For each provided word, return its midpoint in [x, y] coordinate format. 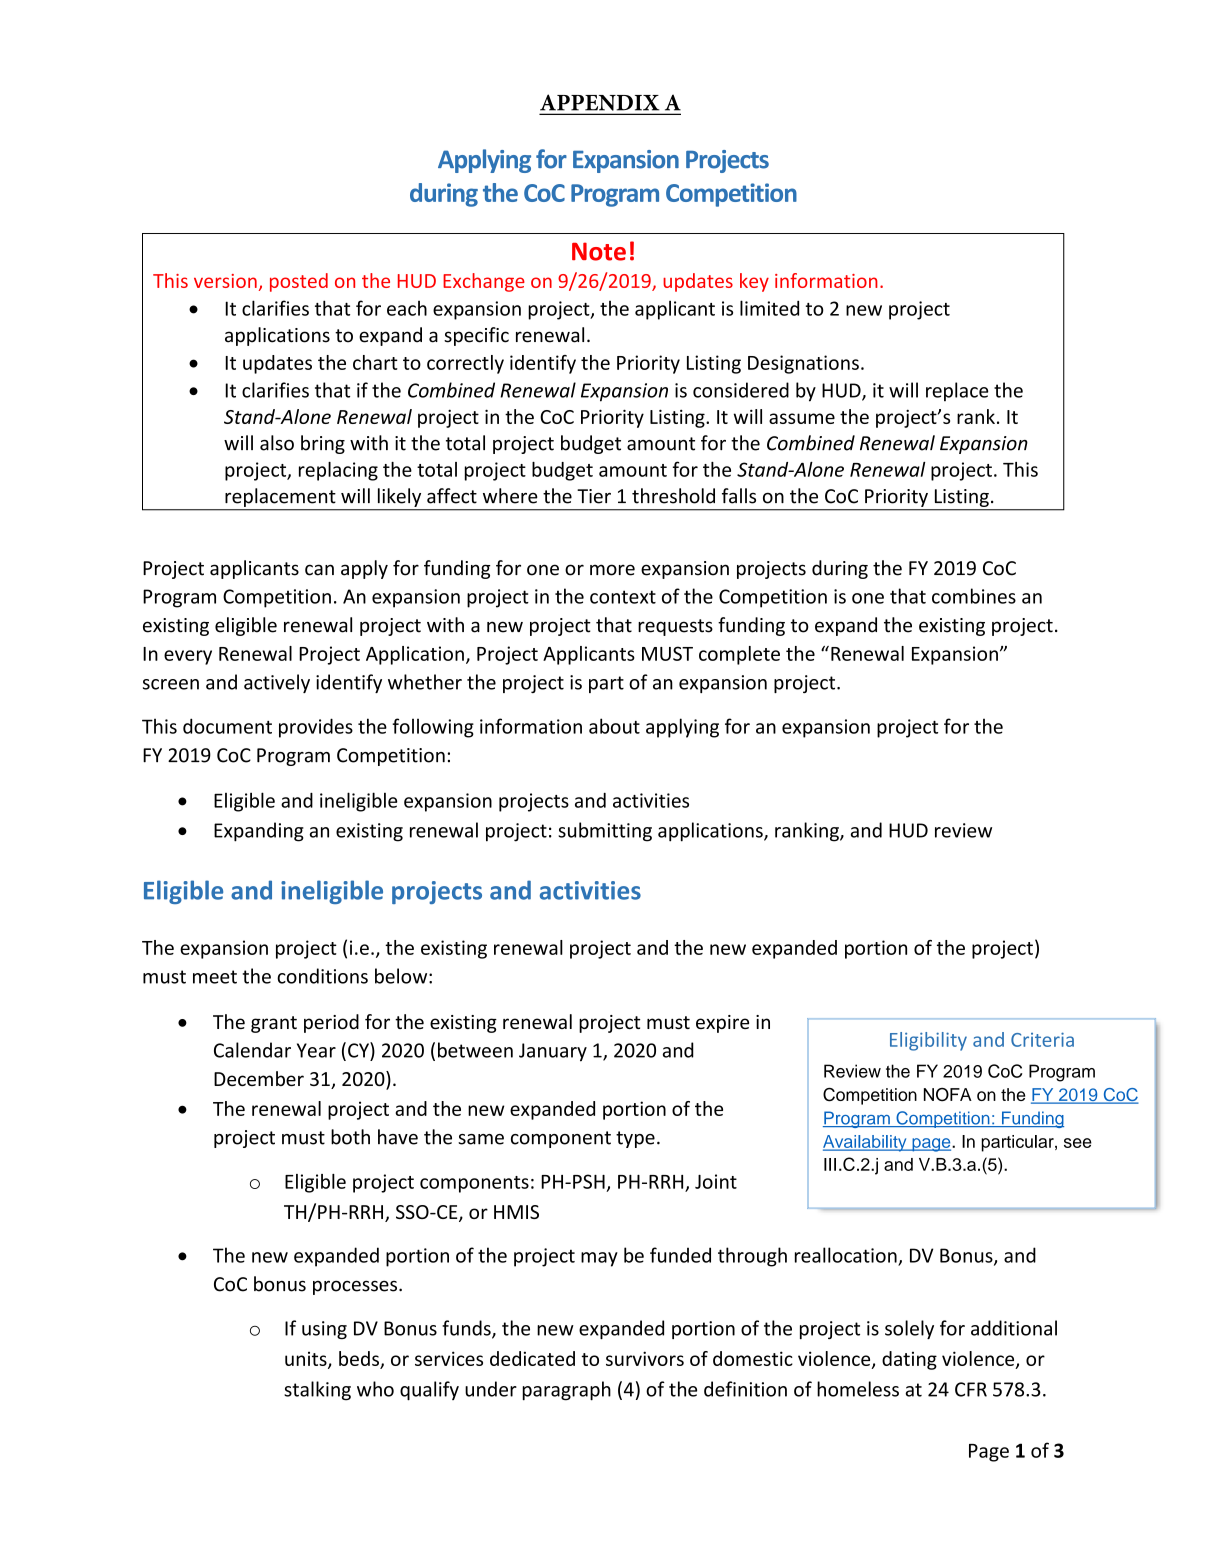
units [307, 1360]
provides [316, 728]
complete [739, 655]
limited [769, 308]
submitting [605, 832]
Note [599, 251]
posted [299, 282]
